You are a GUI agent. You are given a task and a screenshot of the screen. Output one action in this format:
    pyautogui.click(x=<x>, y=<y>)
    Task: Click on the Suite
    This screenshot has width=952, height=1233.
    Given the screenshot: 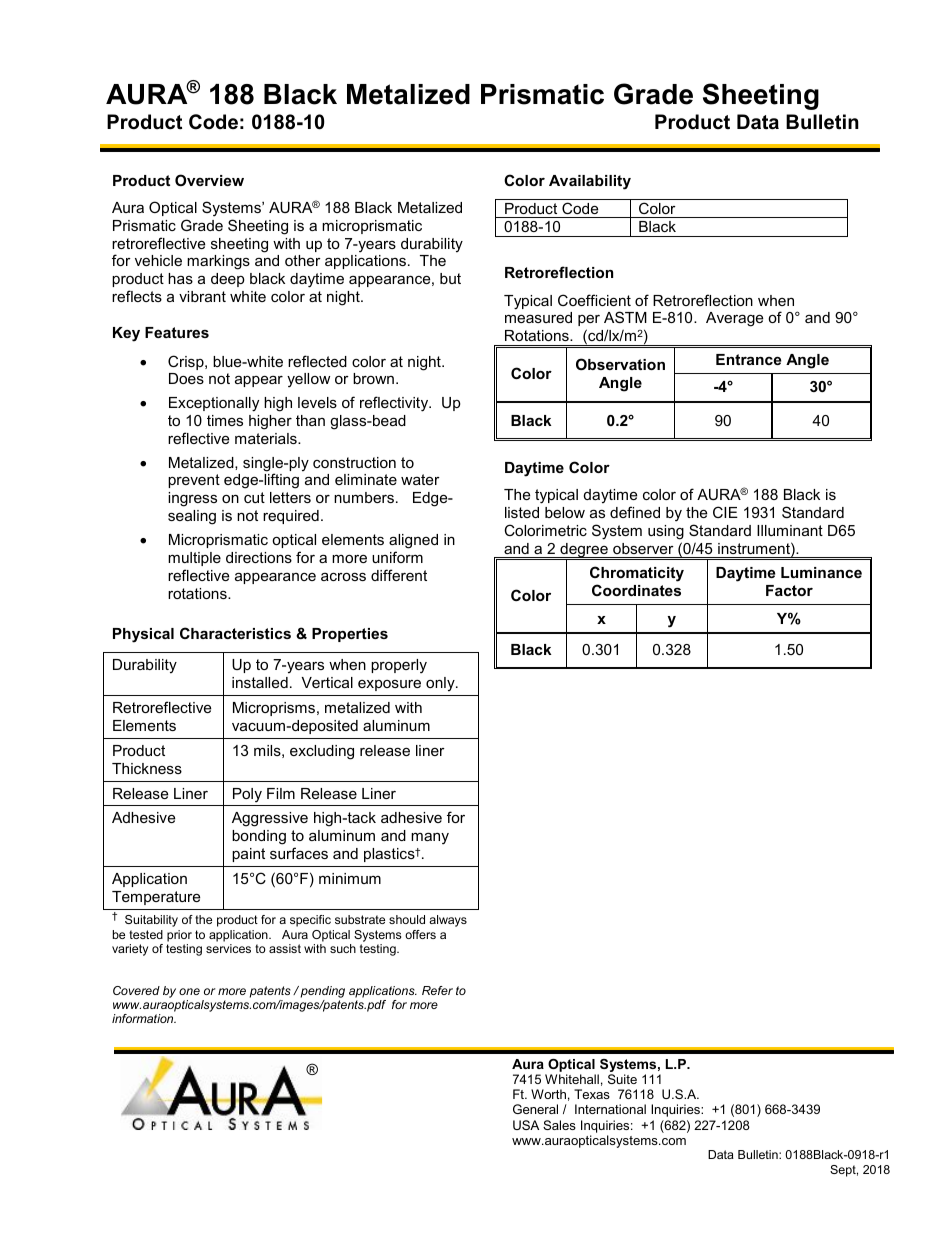 What is the action you would take?
    pyautogui.click(x=622, y=1079)
